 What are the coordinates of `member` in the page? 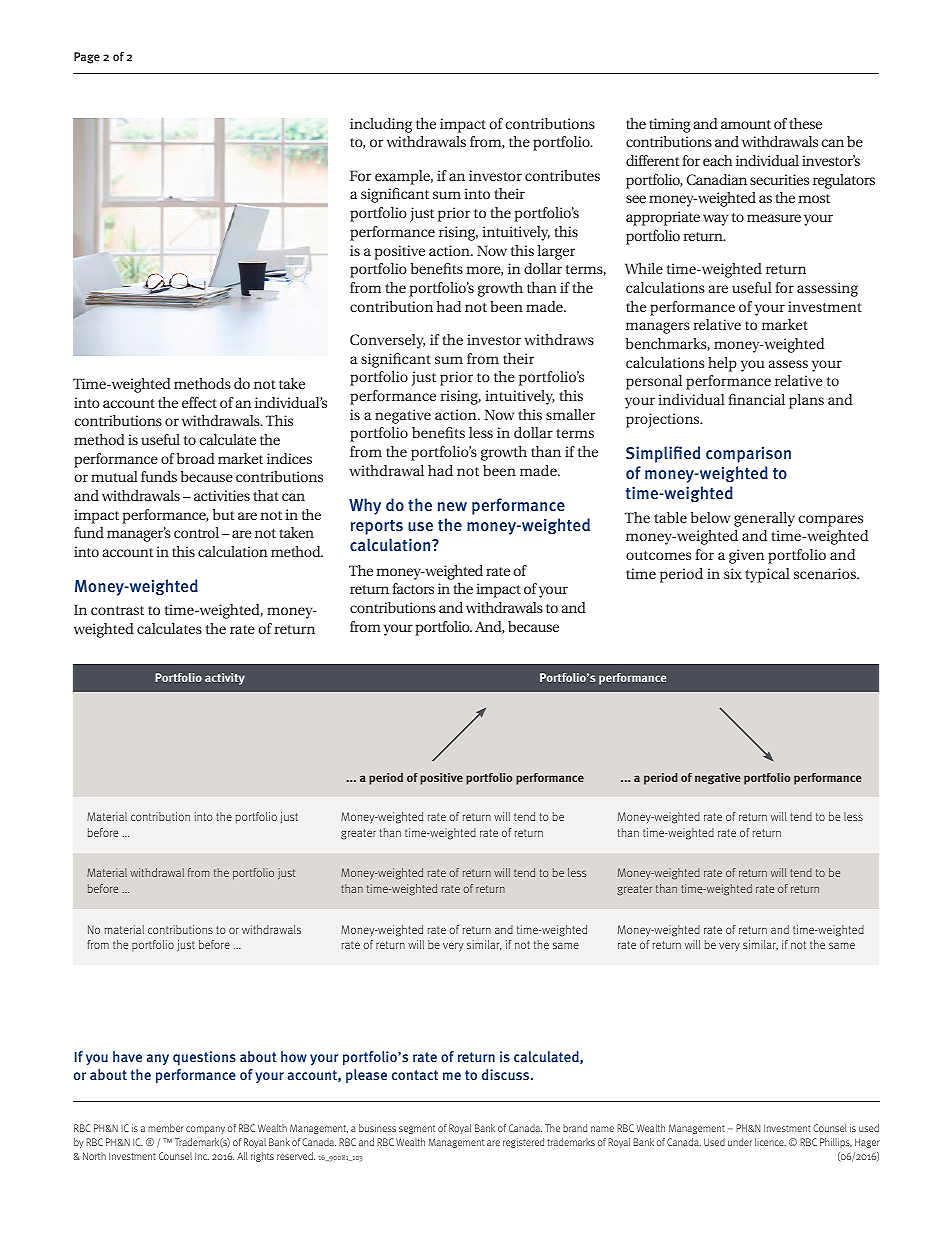 It's located at (166, 1128).
